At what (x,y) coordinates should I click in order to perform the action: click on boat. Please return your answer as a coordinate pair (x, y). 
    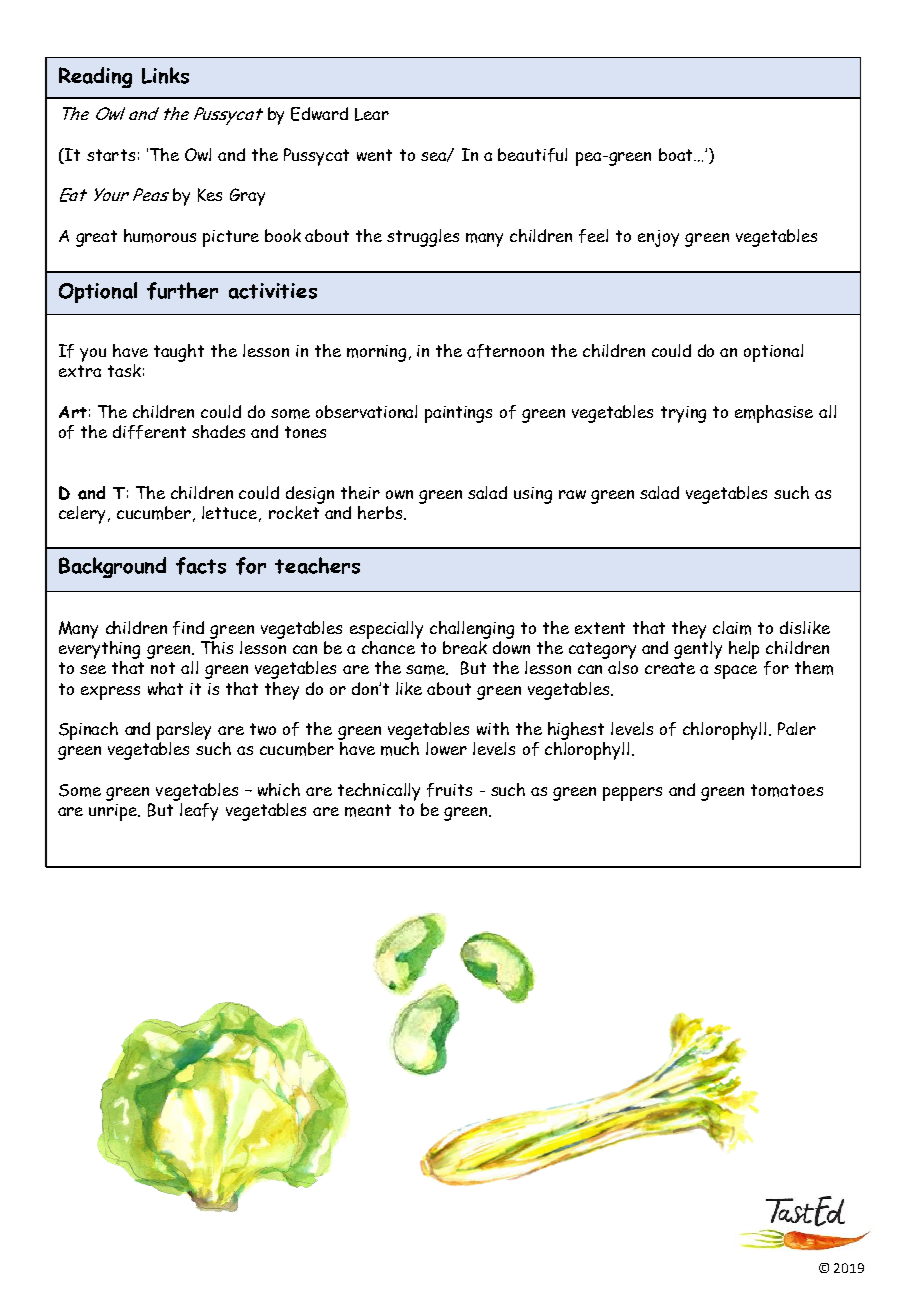
    Looking at the image, I should click on (677, 154).
